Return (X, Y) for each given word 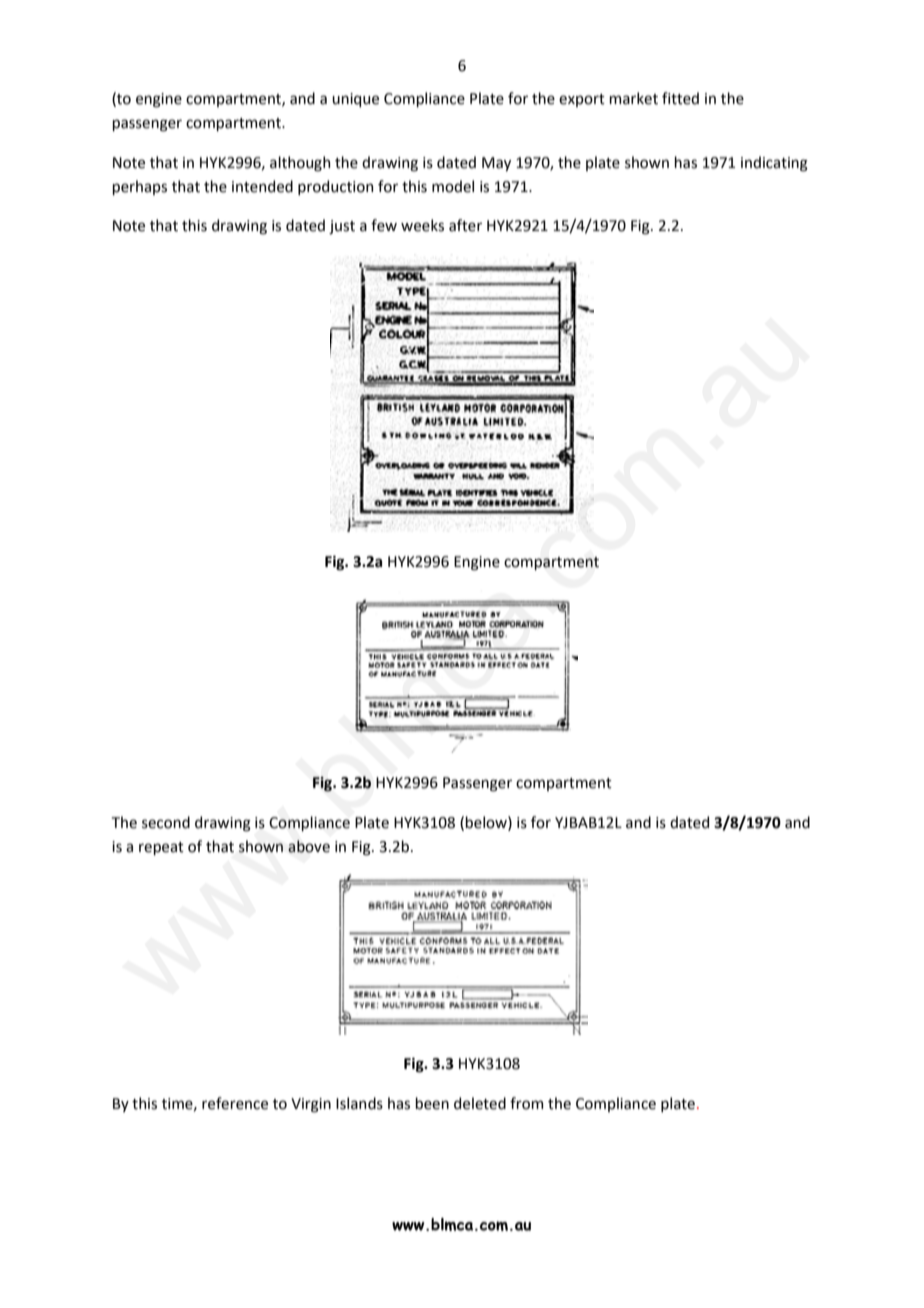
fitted (680, 98)
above (309, 846)
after (465, 225)
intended (262, 186)
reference (235, 1103)
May (496, 164)
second (166, 822)
